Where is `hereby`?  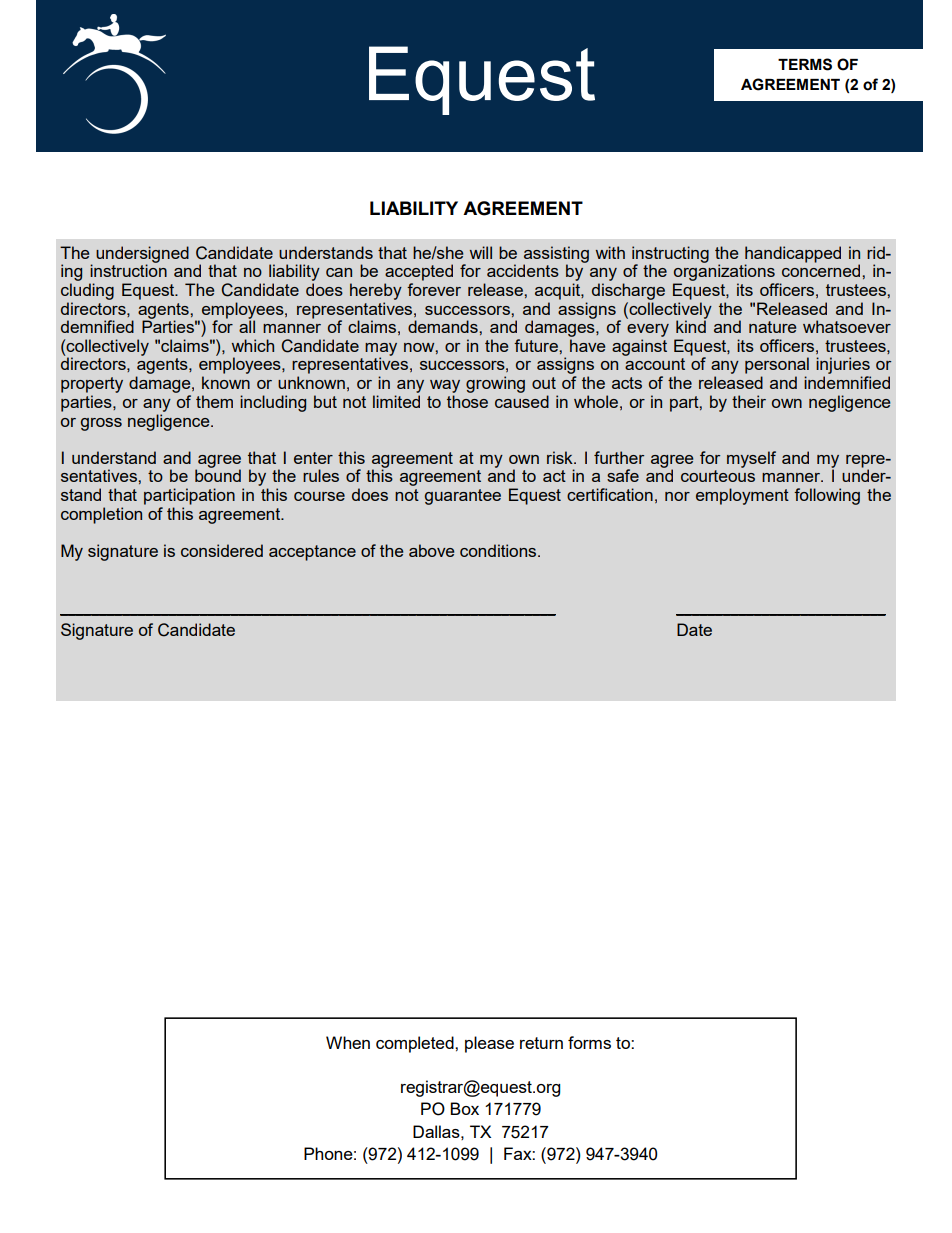 hereby is located at coordinates (376, 291).
